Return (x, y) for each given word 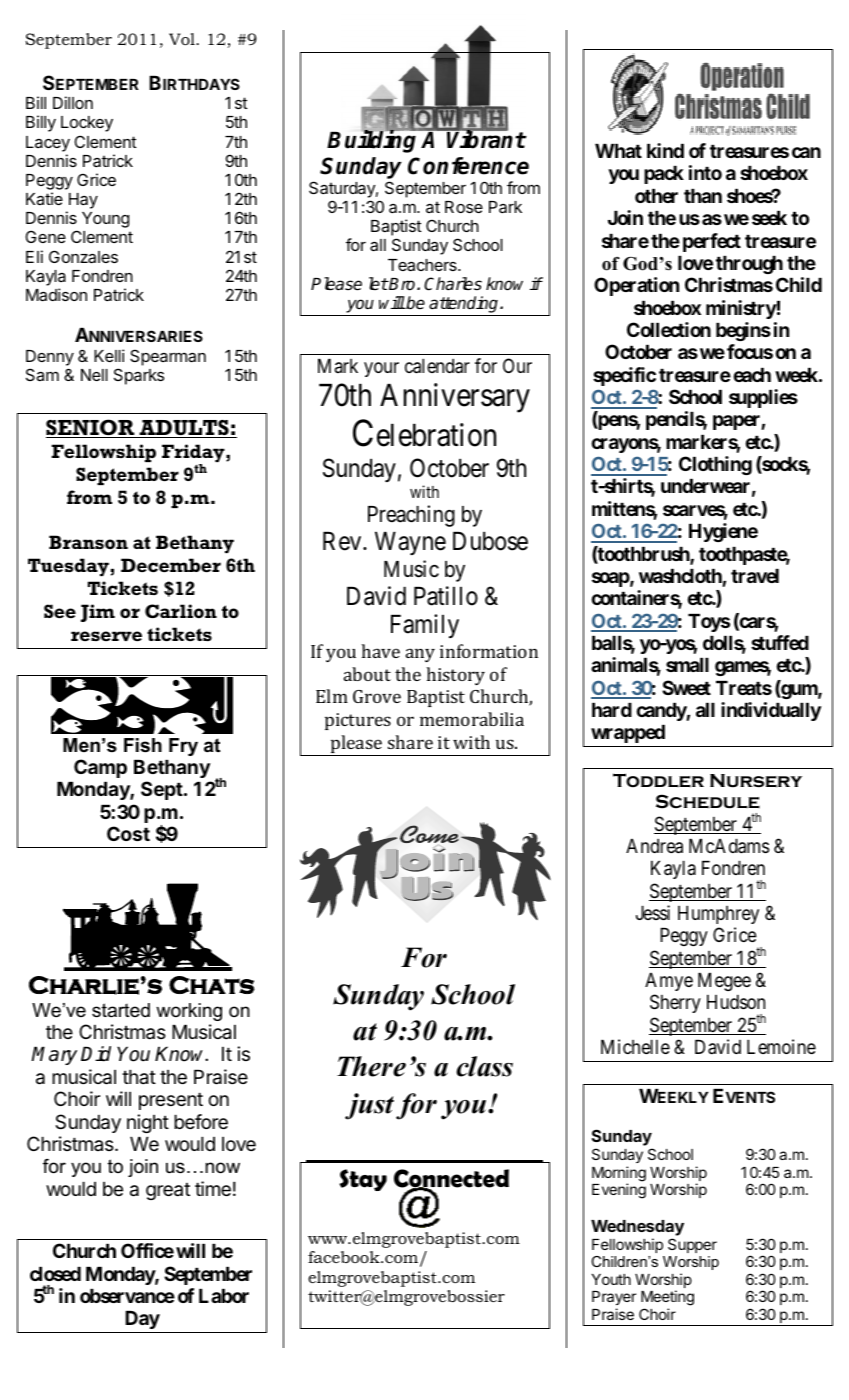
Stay (363, 1180)
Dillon (73, 102)
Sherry (675, 1003)
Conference (468, 166)
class (484, 1066)
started (121, 1010)
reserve (106, 636)
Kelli (109, 355)
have (380, 651)
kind (665, 150)
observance (127, 1296)
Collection (669, 329)
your (381, 369)
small (687, 665)
